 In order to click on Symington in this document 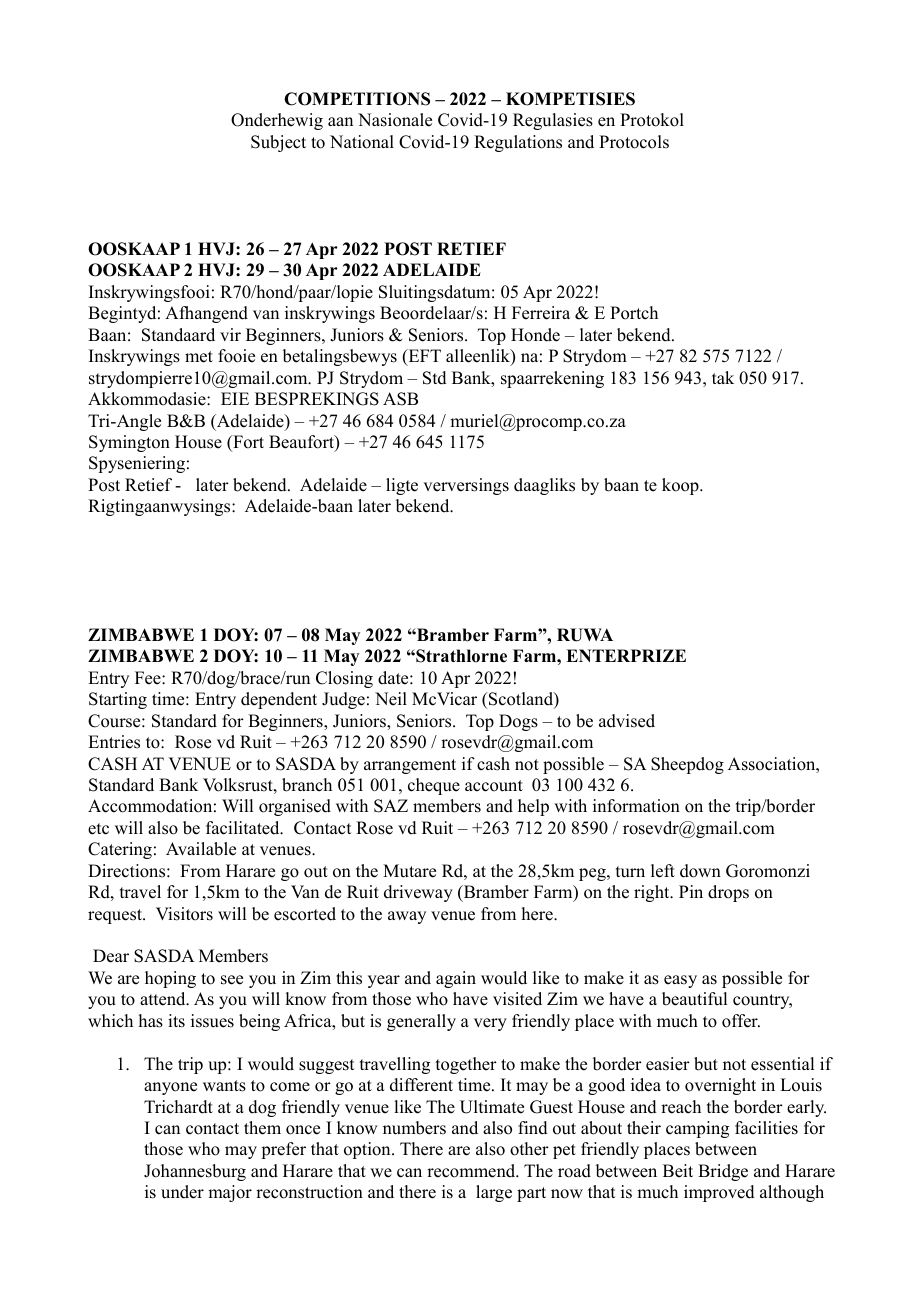, I will do `click(129, 443)`.
